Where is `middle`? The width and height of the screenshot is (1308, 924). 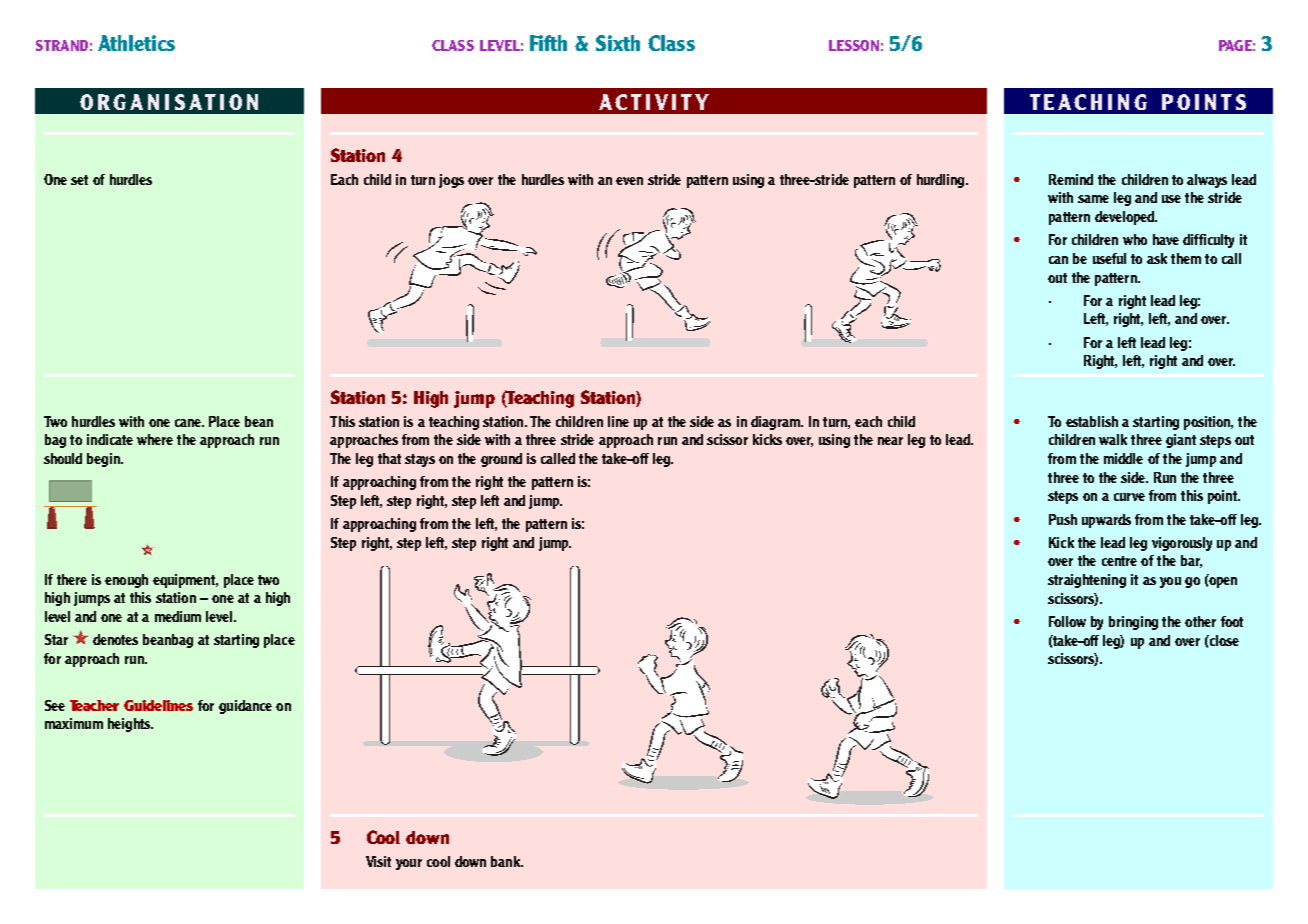 middle is located at coordinates (1123, 458).
